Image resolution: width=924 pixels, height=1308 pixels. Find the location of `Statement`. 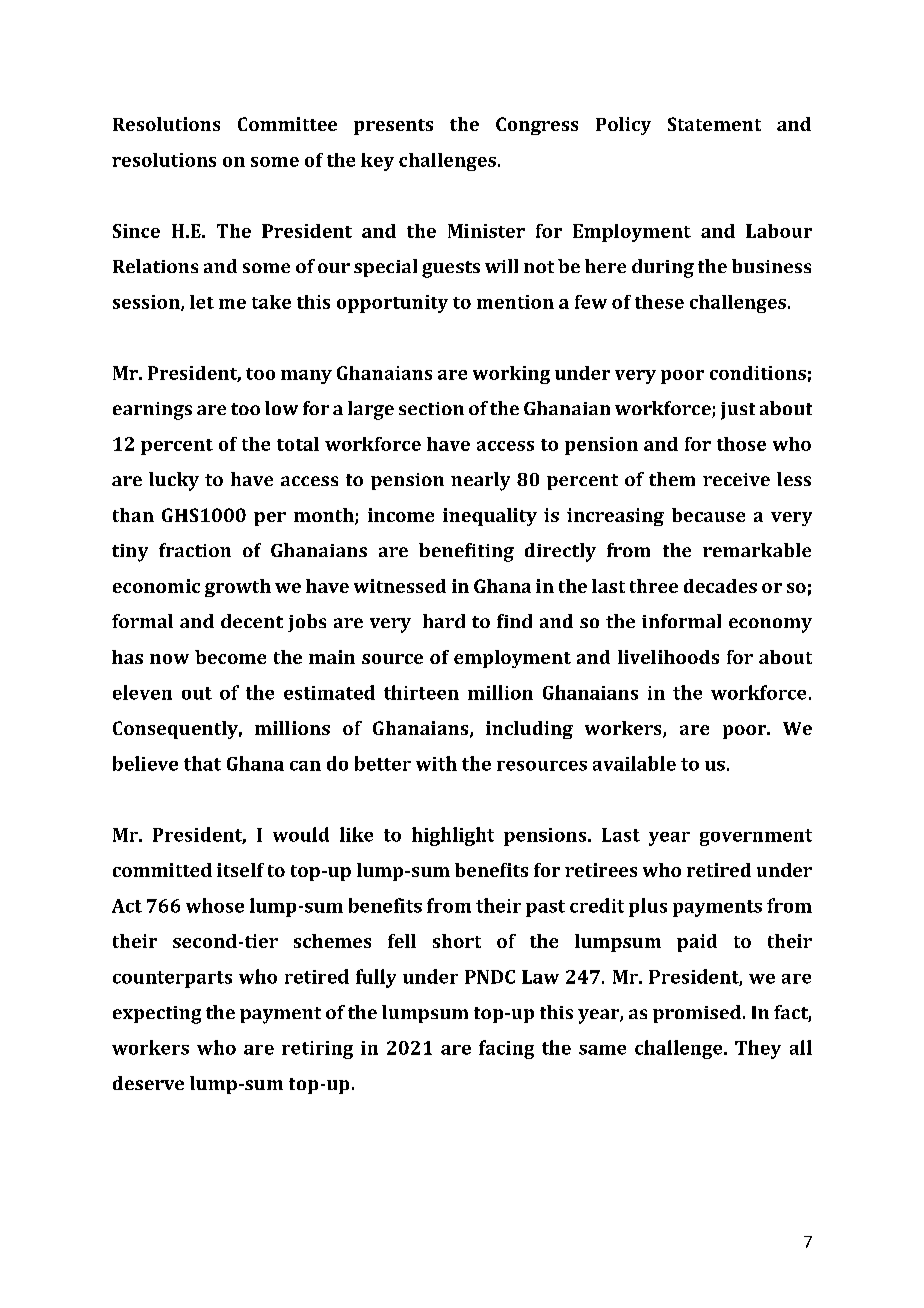

Statement is located at coordinates (714, 124).
